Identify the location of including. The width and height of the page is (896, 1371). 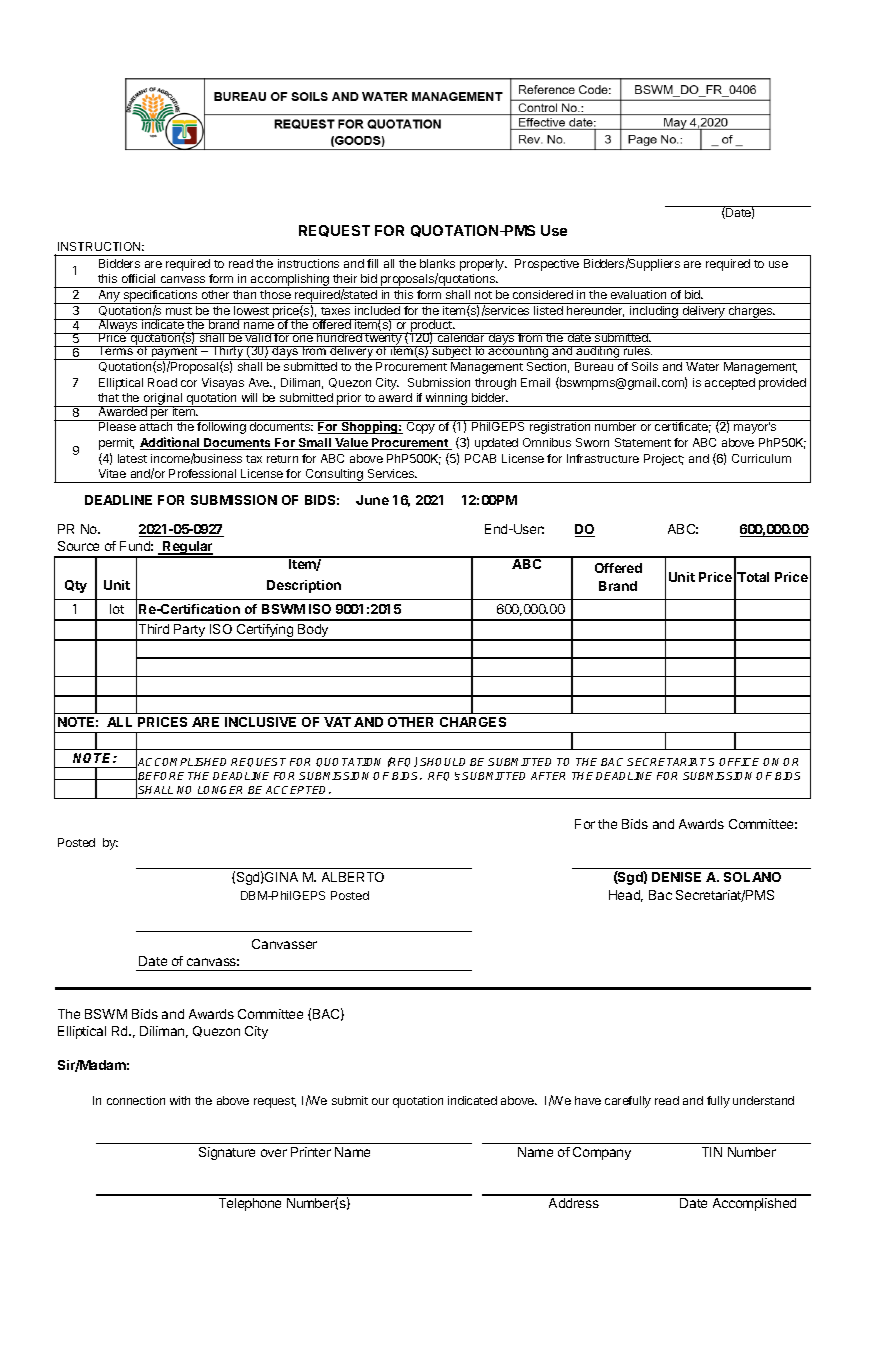
(654, 313).
